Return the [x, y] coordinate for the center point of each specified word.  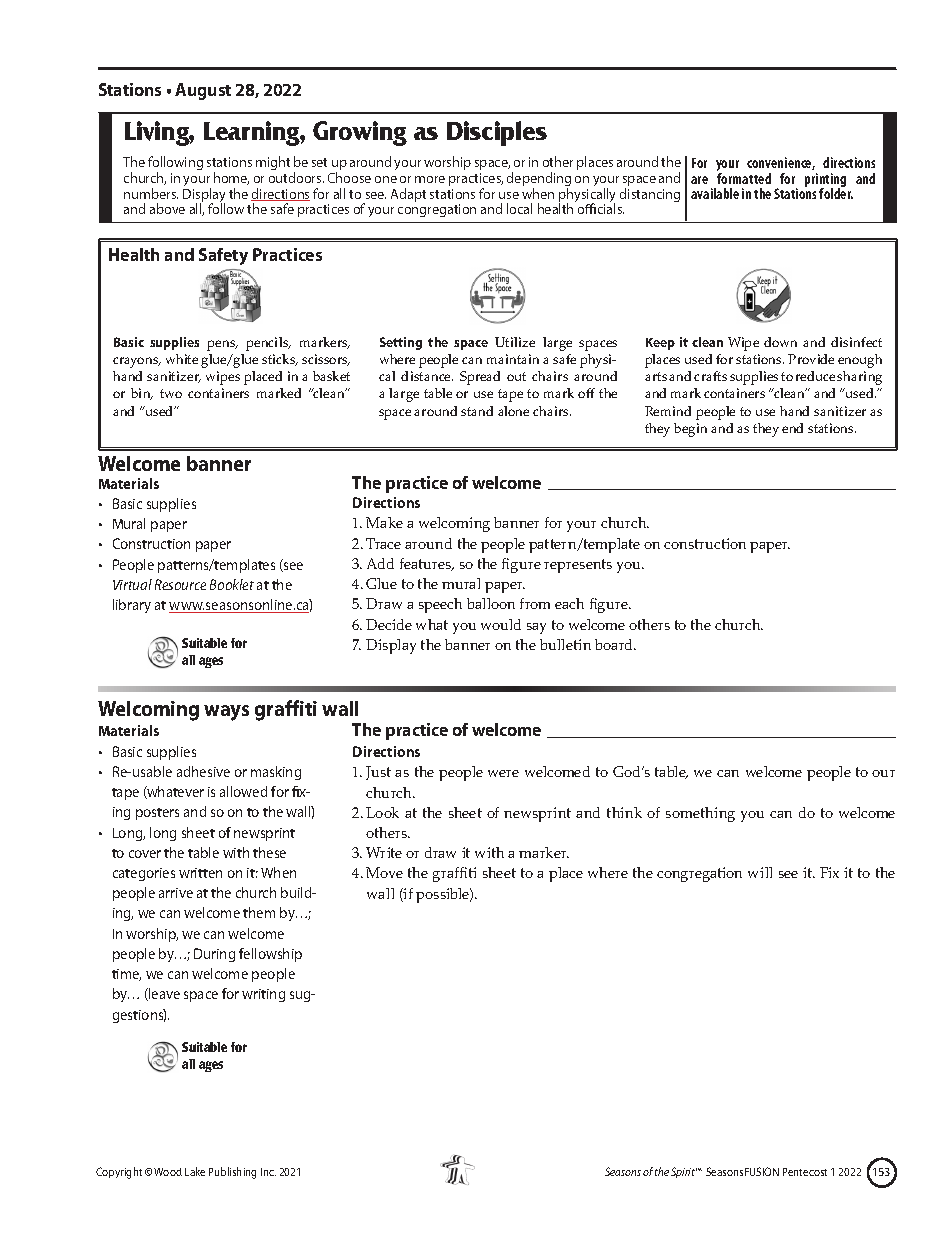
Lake [195, 1171]
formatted [744, 178]
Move [384, 872]
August [203, 91]
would [501, 624]
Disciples [497, 133]
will [760, 872]
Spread [480, 378]
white [182, 359]
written [200, 873]
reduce [815, 376]
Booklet [232, 584]
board [615, 644]
